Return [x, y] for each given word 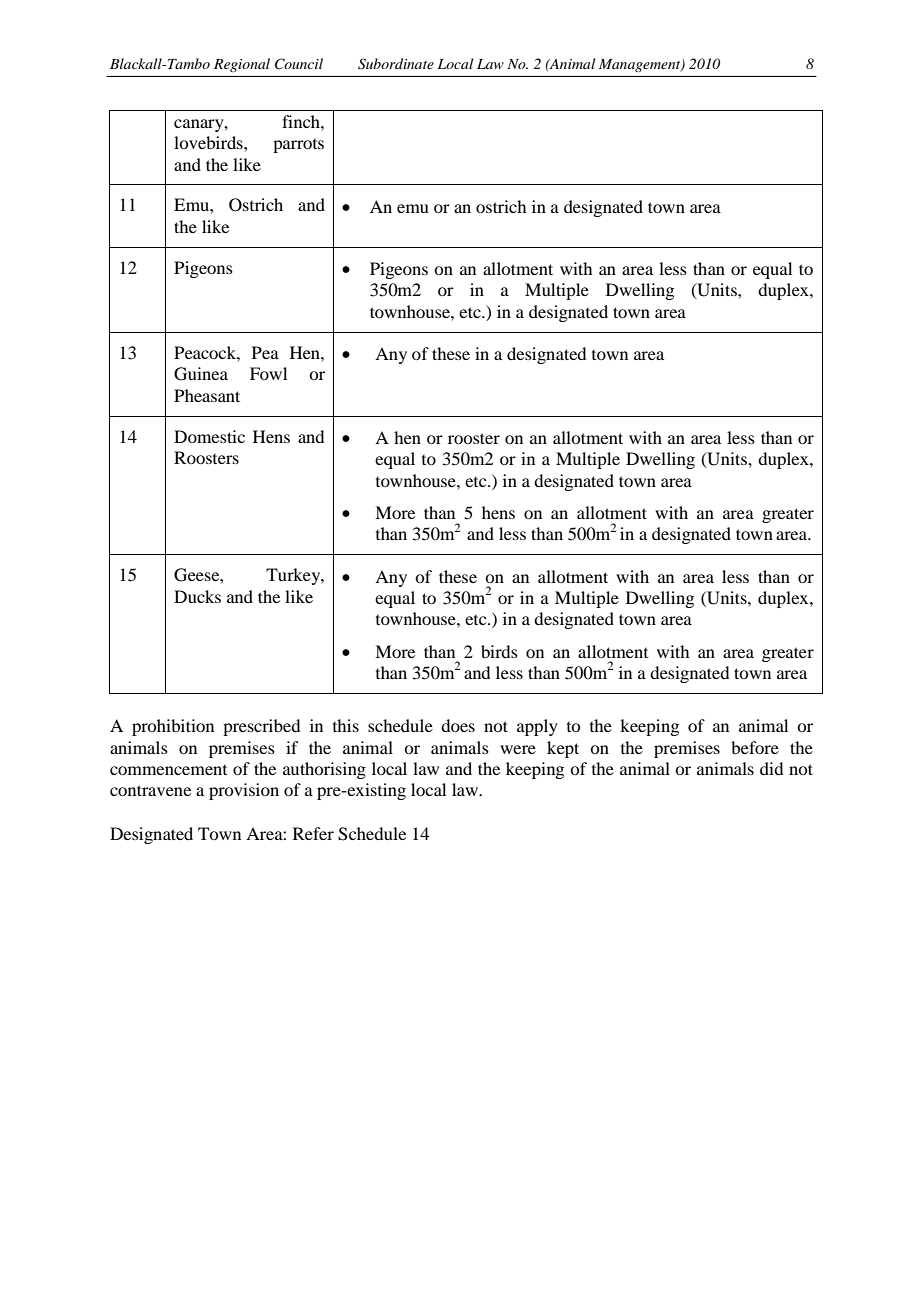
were [518, 749]
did [771, 768]
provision [244, 791]
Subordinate [396, 64]
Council [299, 64]
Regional [242, 65]
